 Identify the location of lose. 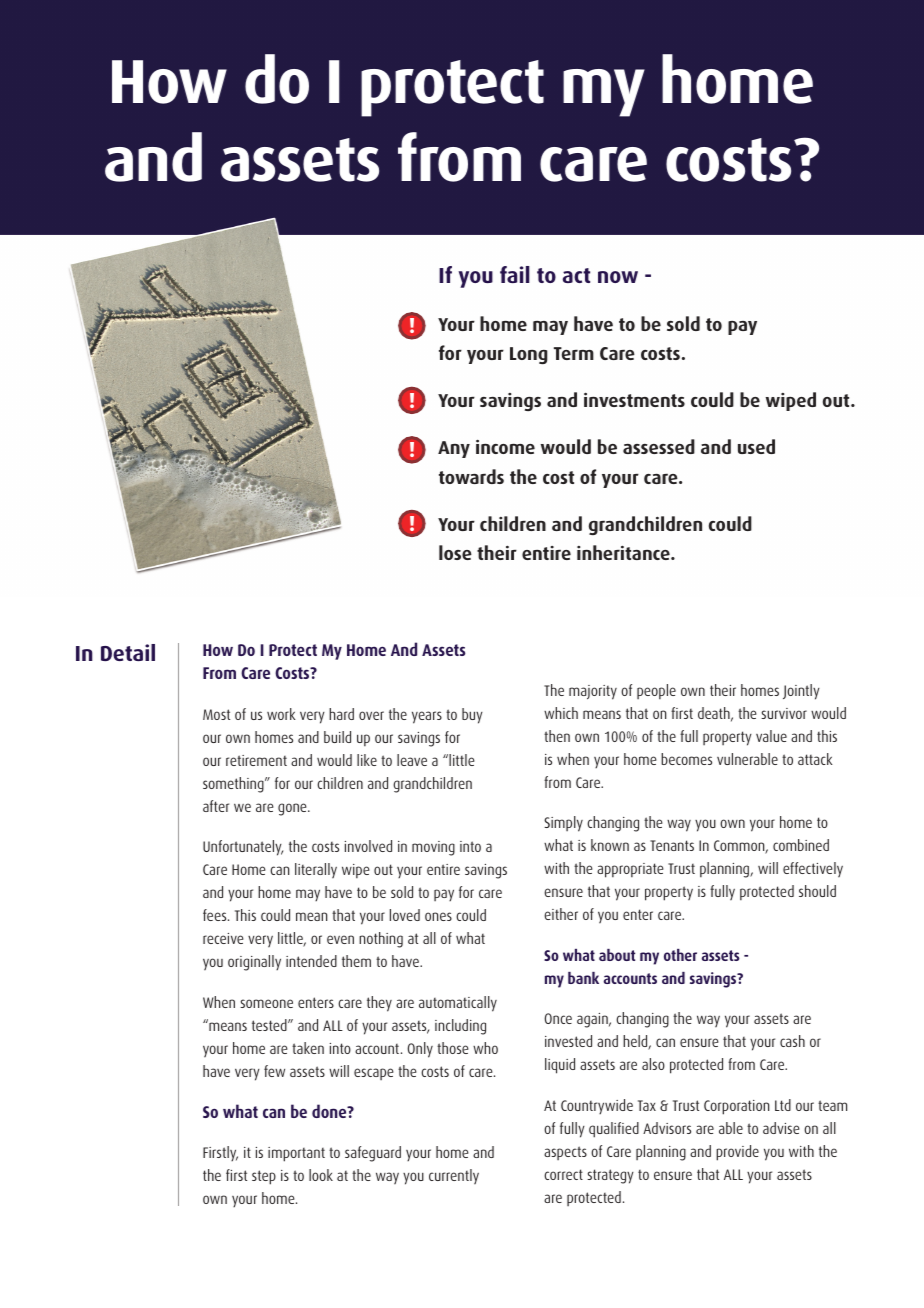
(455, 552).
